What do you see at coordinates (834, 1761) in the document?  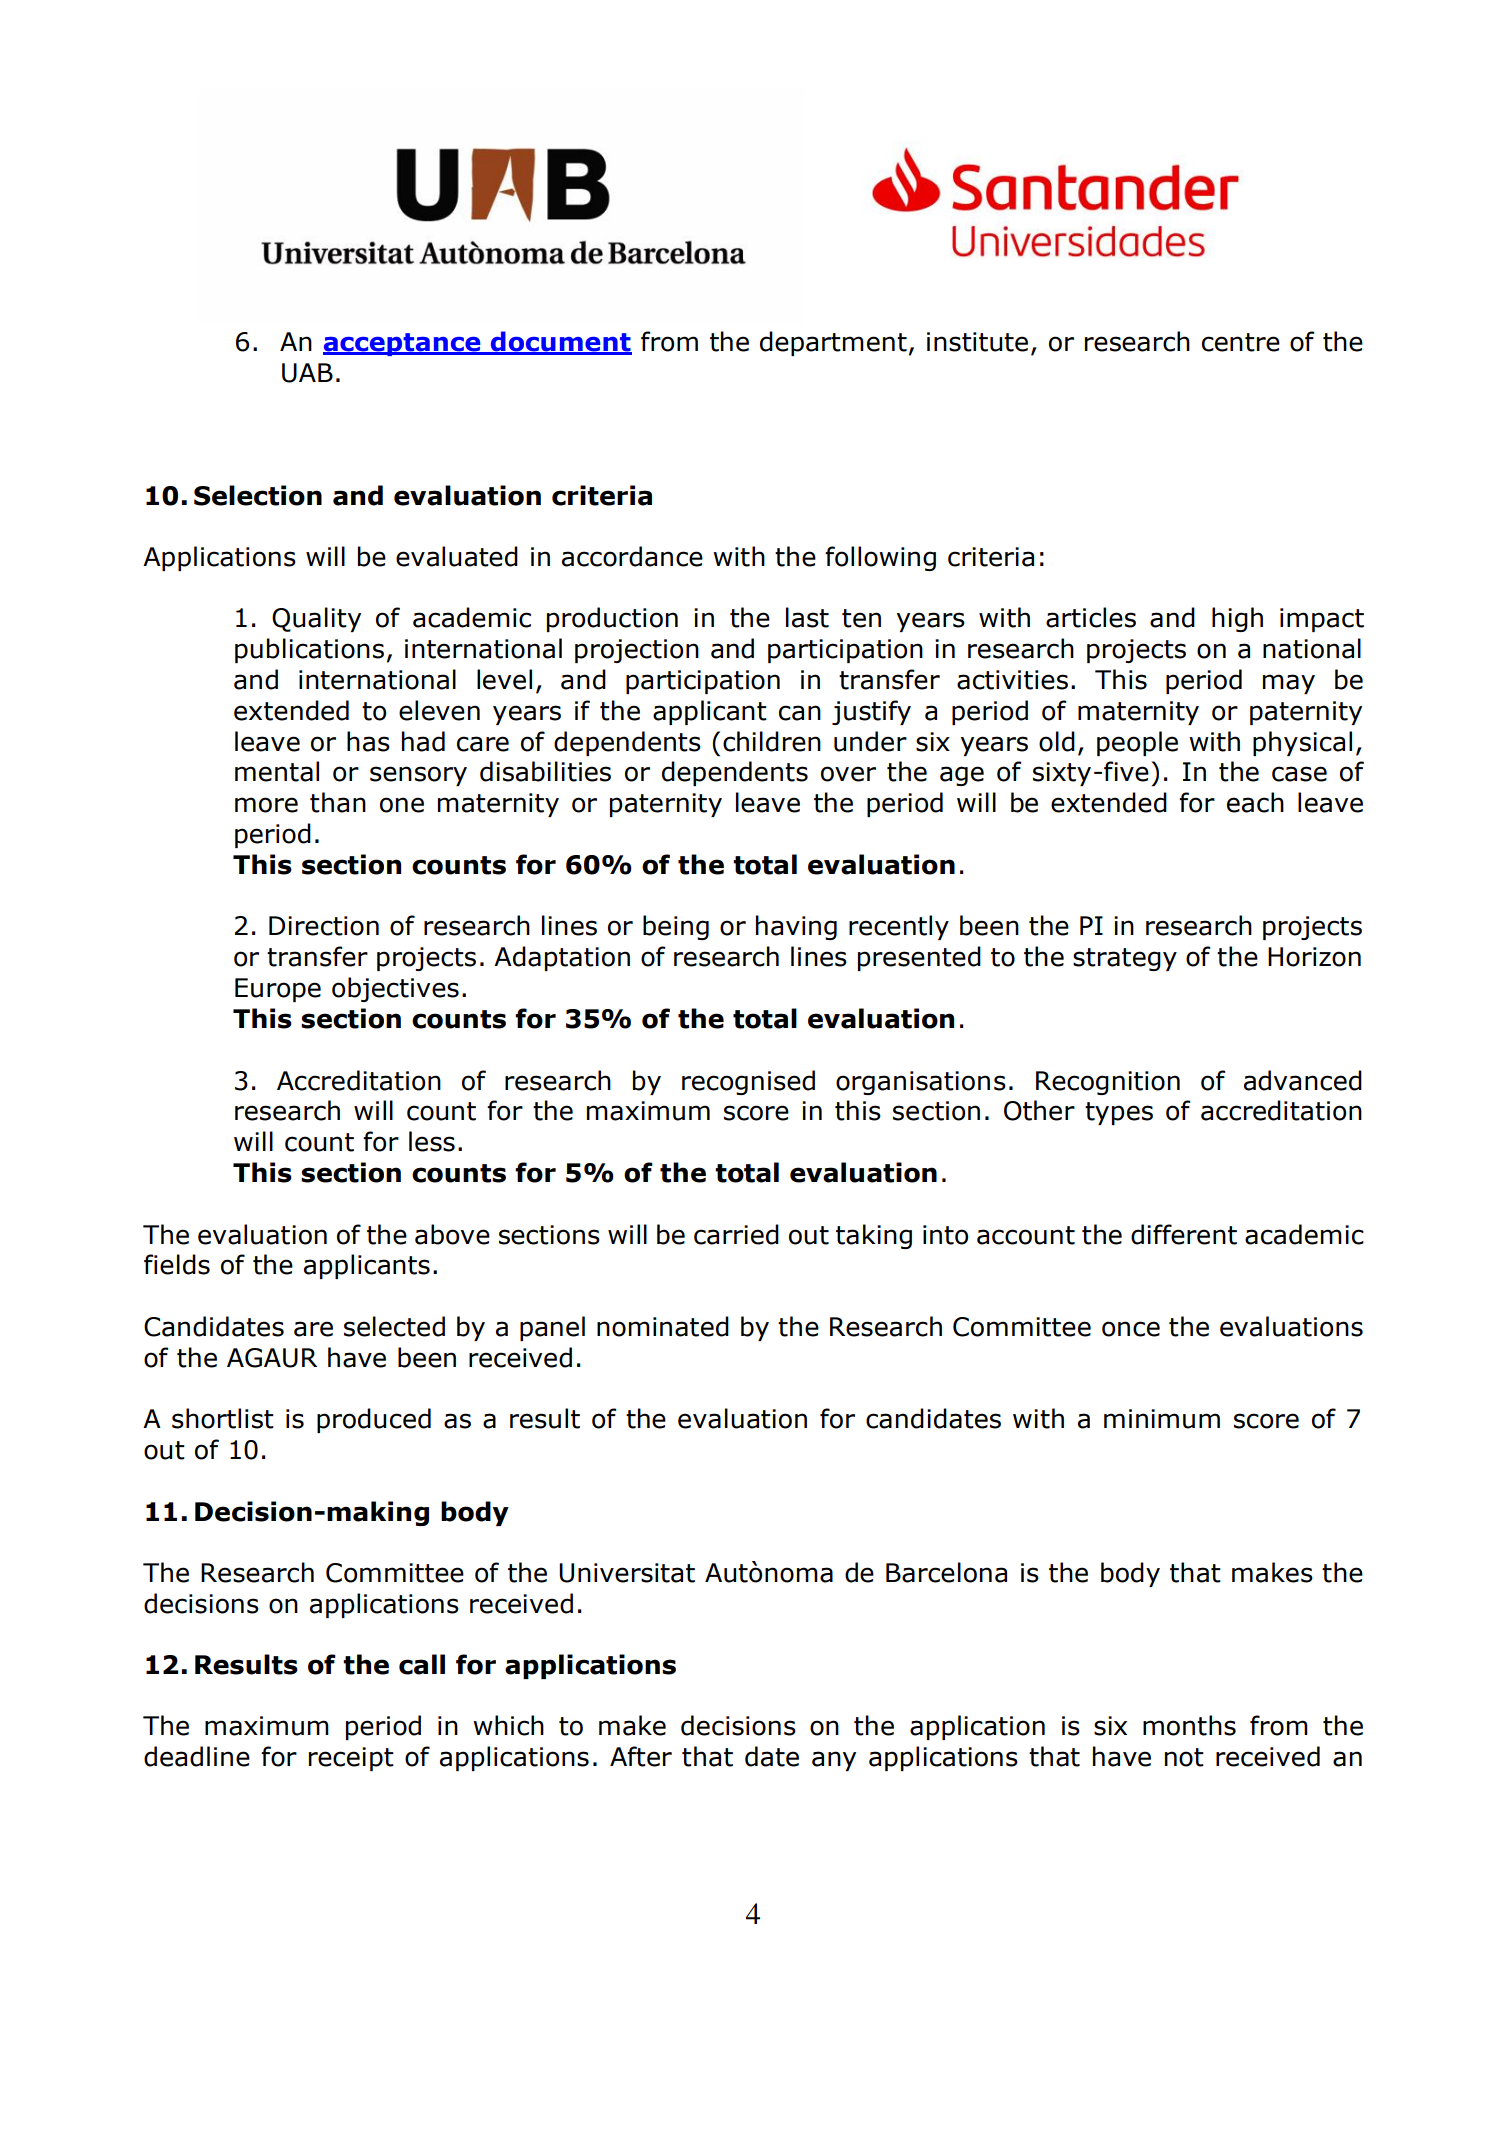 I see `any` at bounding box center [834, 1761].
